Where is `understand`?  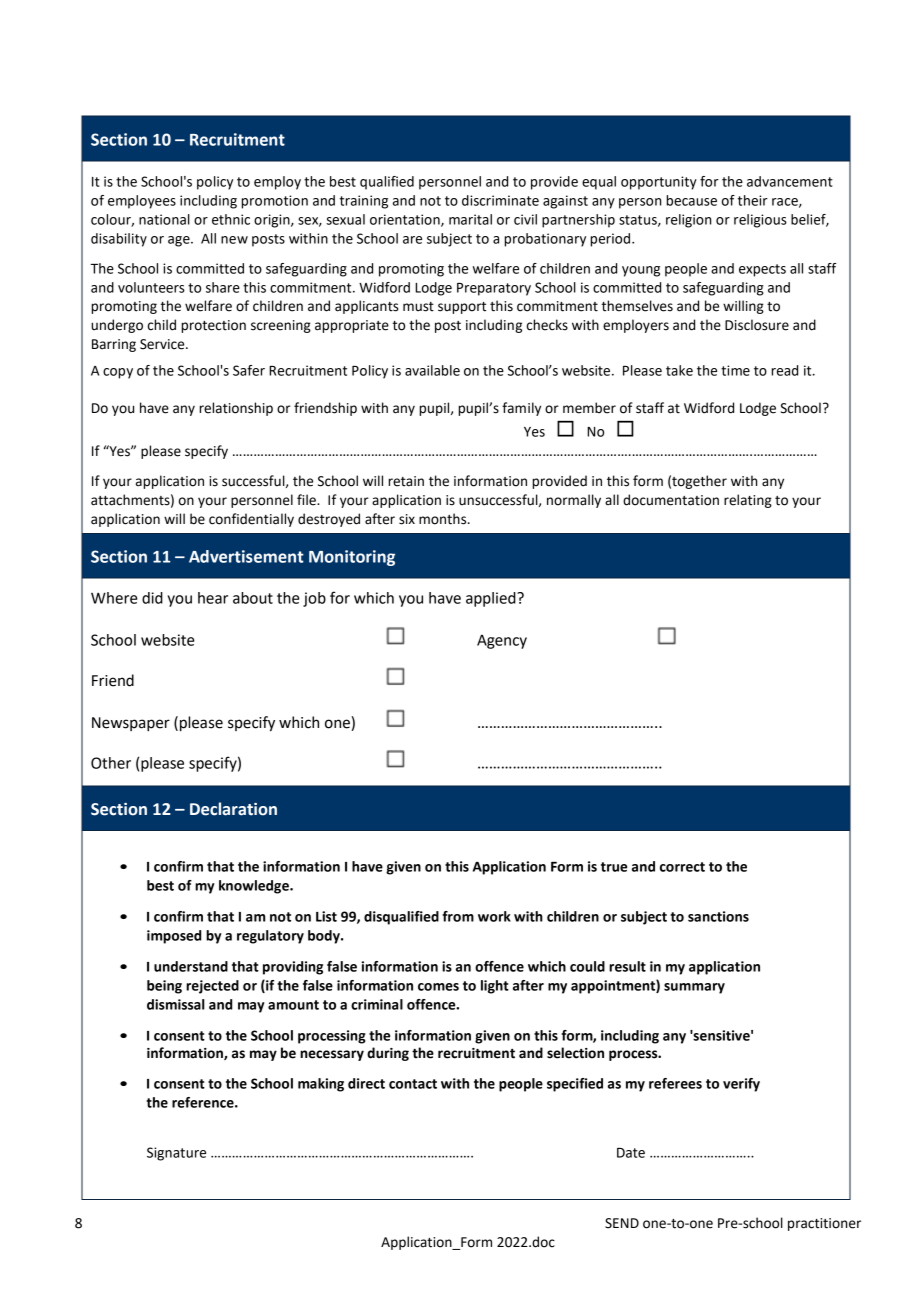 understand is located at coordinates (191, 966).
